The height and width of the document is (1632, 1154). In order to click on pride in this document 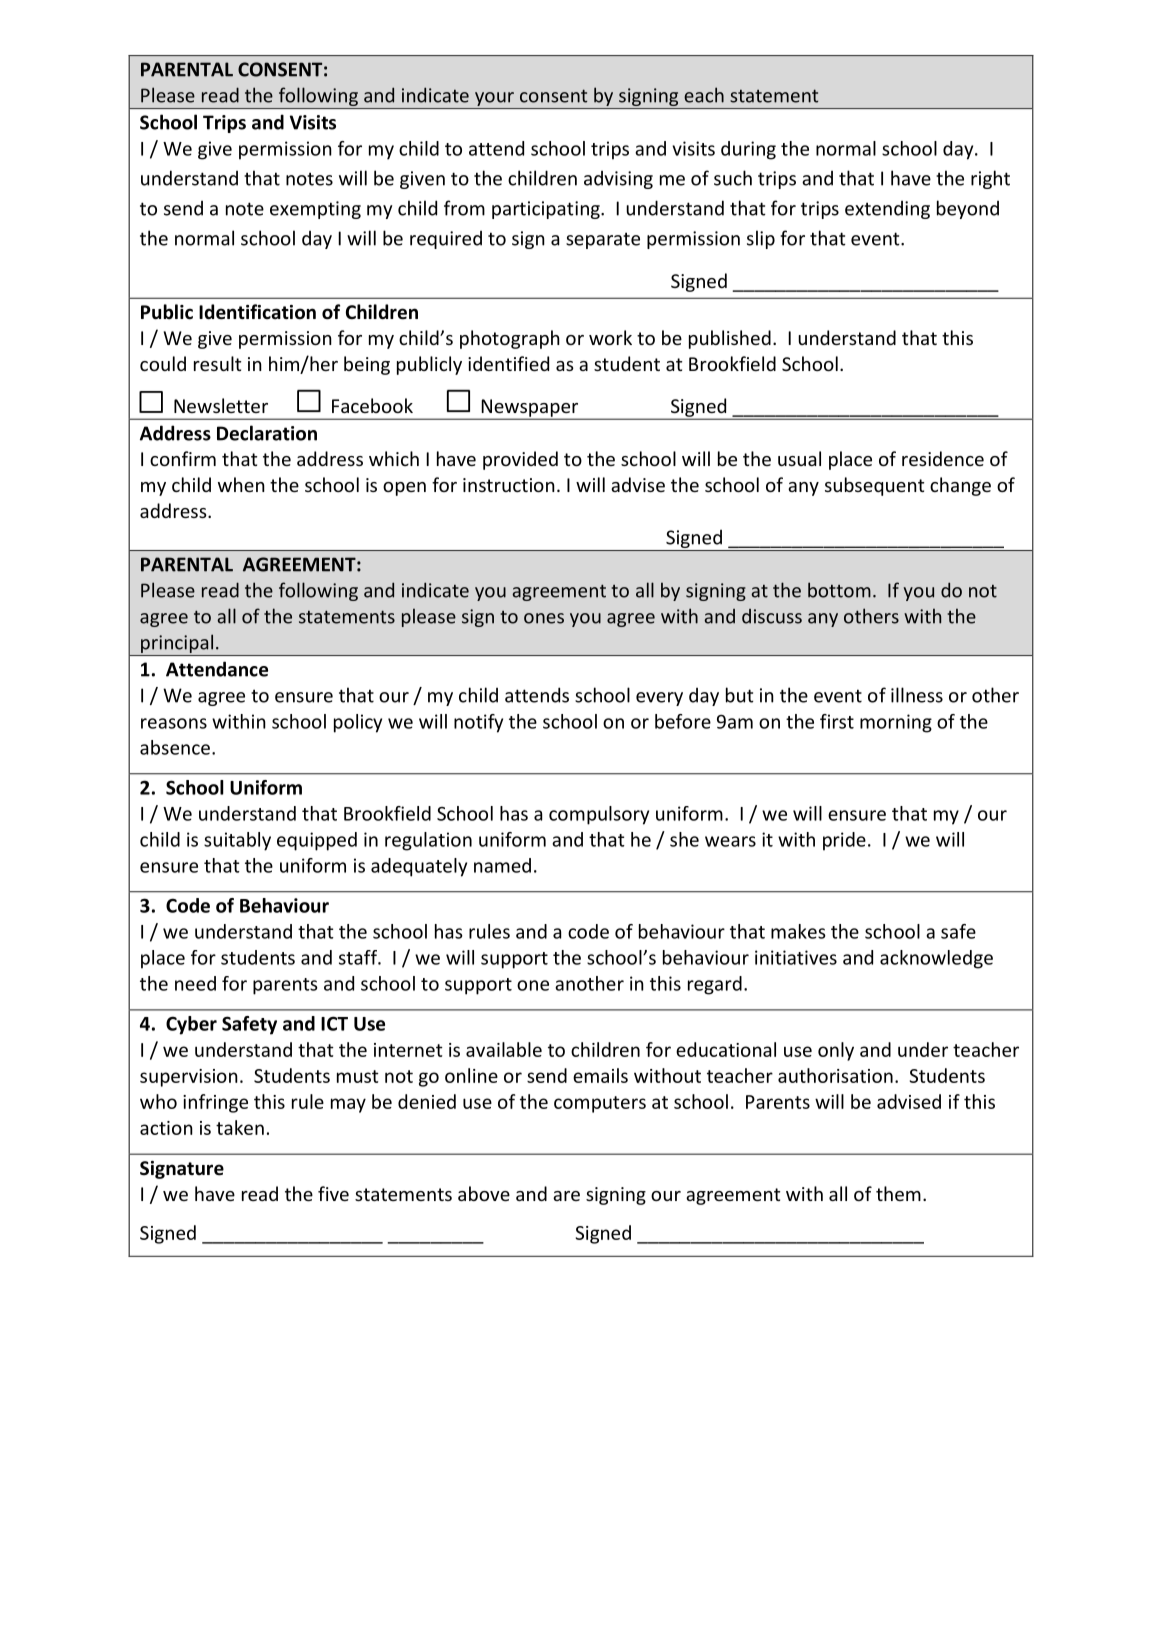, I will do `click(844, 841)`.
